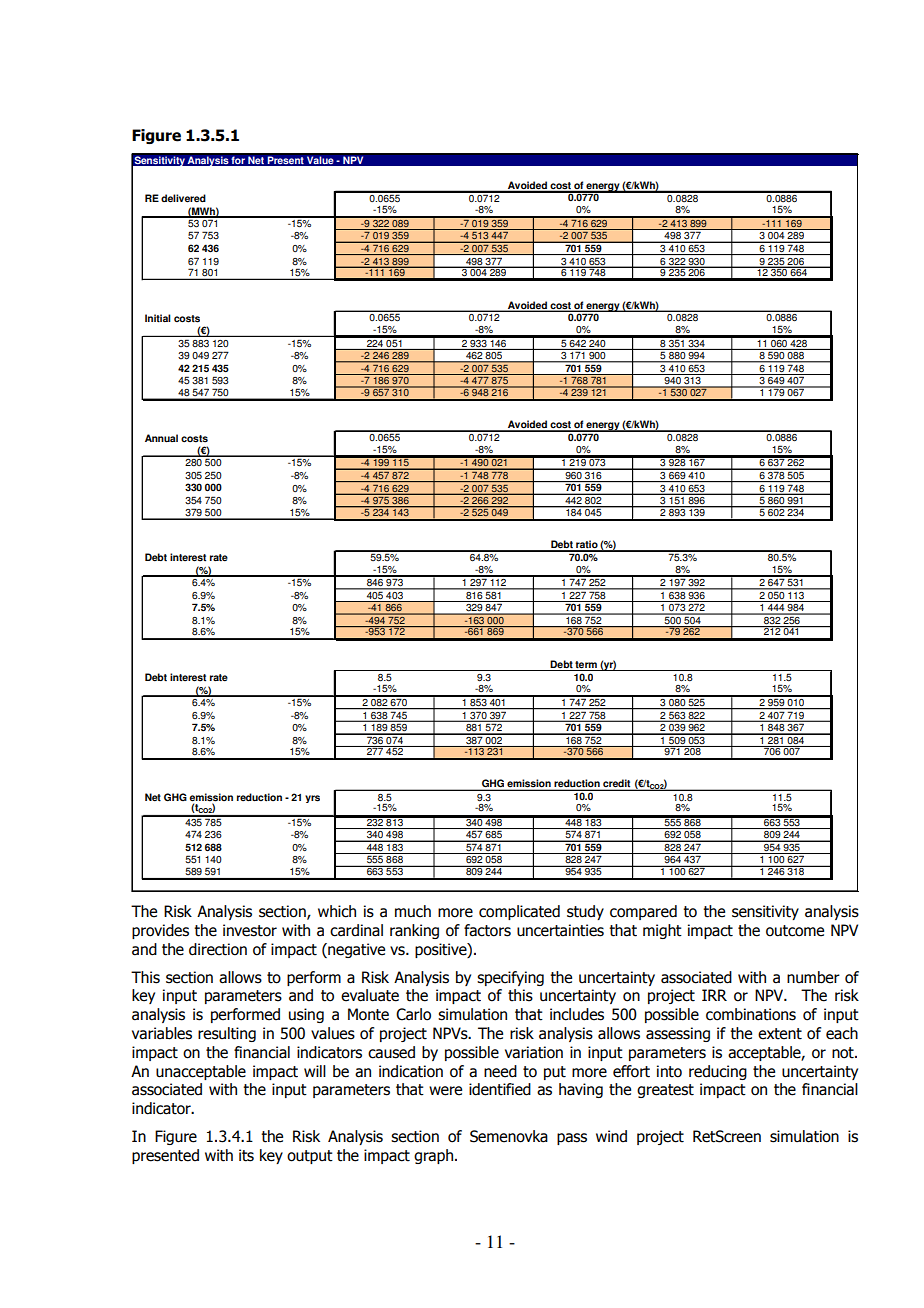 Image resolution: width=924 pixels, height=1308 pixels. Describe the element at coordinates (500, 1089) in the document. I see `identified` at that location.
